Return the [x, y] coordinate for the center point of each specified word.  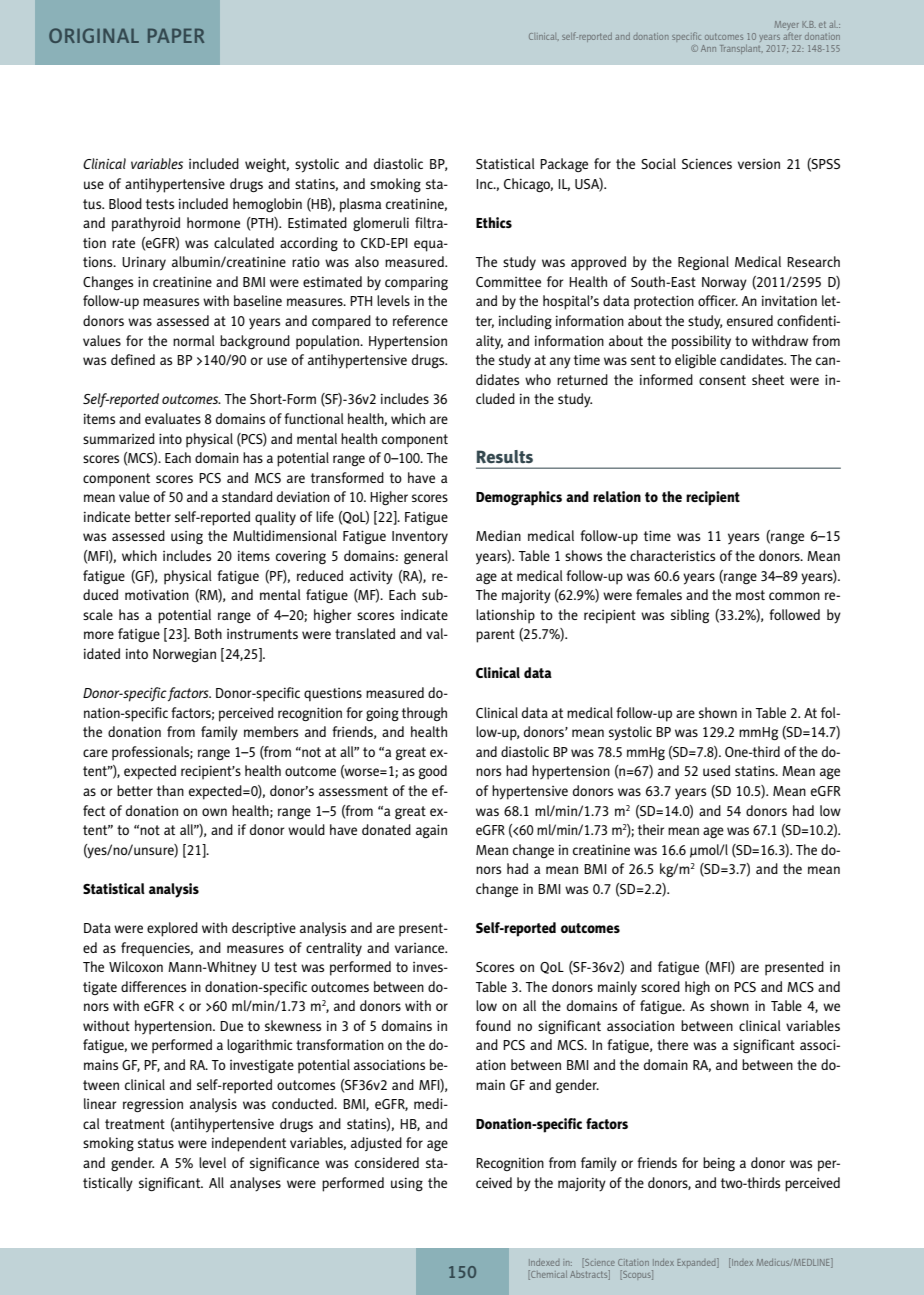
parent [495, 636]
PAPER [176, 35]
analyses [255, 1184]
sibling [690, 616]
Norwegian [184, 655]
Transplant [741, 49]
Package [564, 165]
